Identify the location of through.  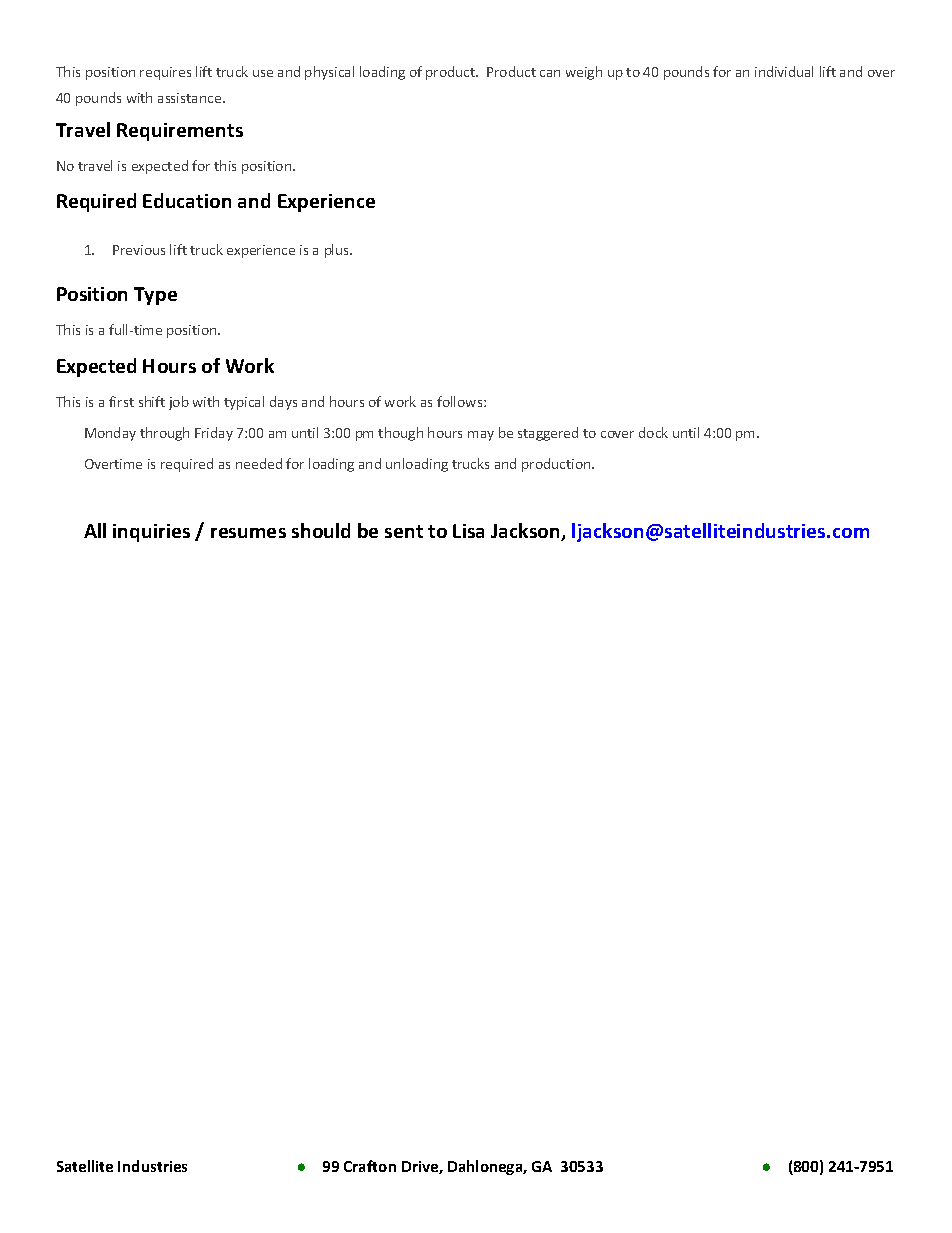
(164, 434).
